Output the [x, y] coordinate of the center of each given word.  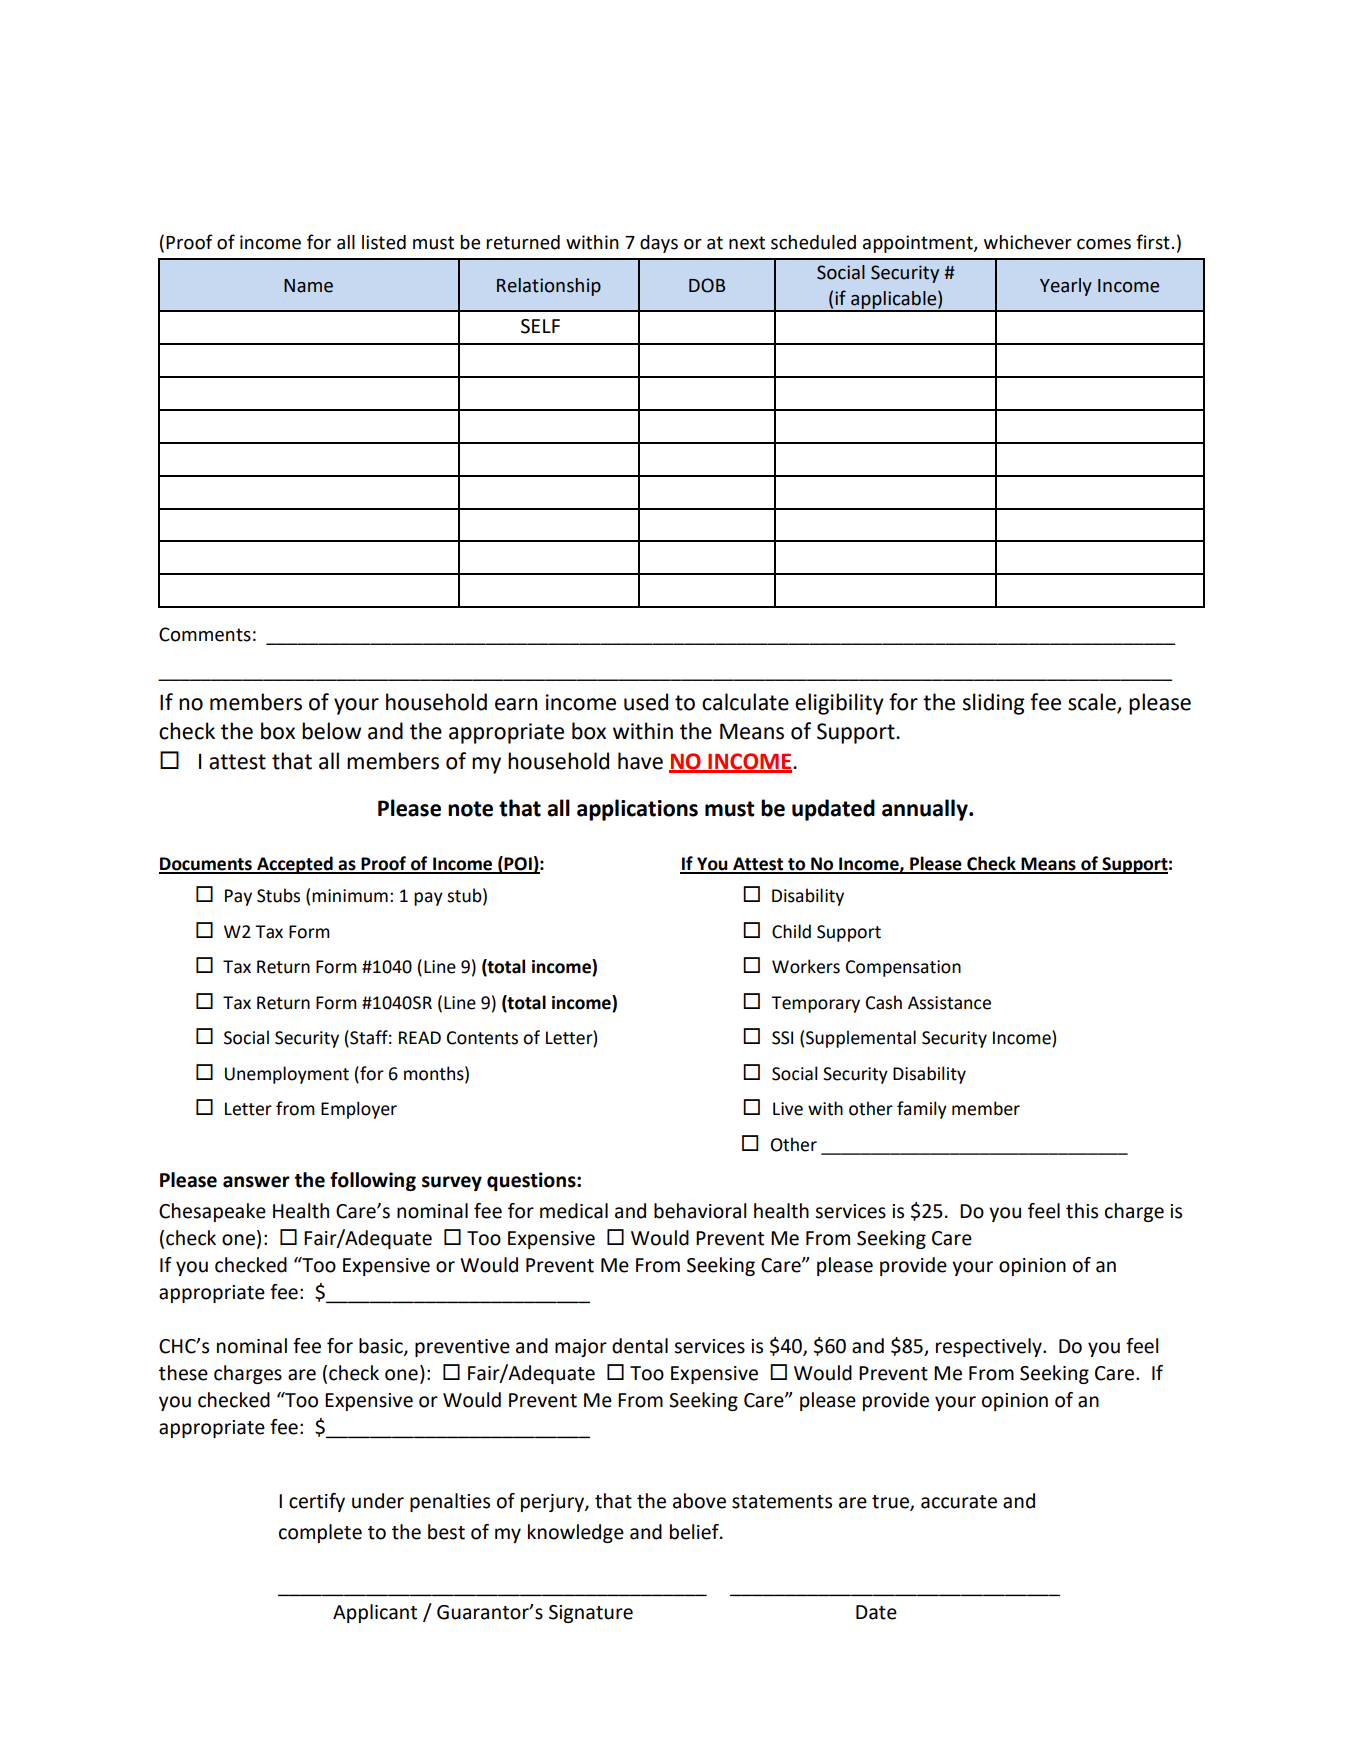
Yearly [1066, 287]
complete [320, 1533]
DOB [707, 285]
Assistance [949, 1003]
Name [308, 286]
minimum [350, 896]
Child [791, 931]
